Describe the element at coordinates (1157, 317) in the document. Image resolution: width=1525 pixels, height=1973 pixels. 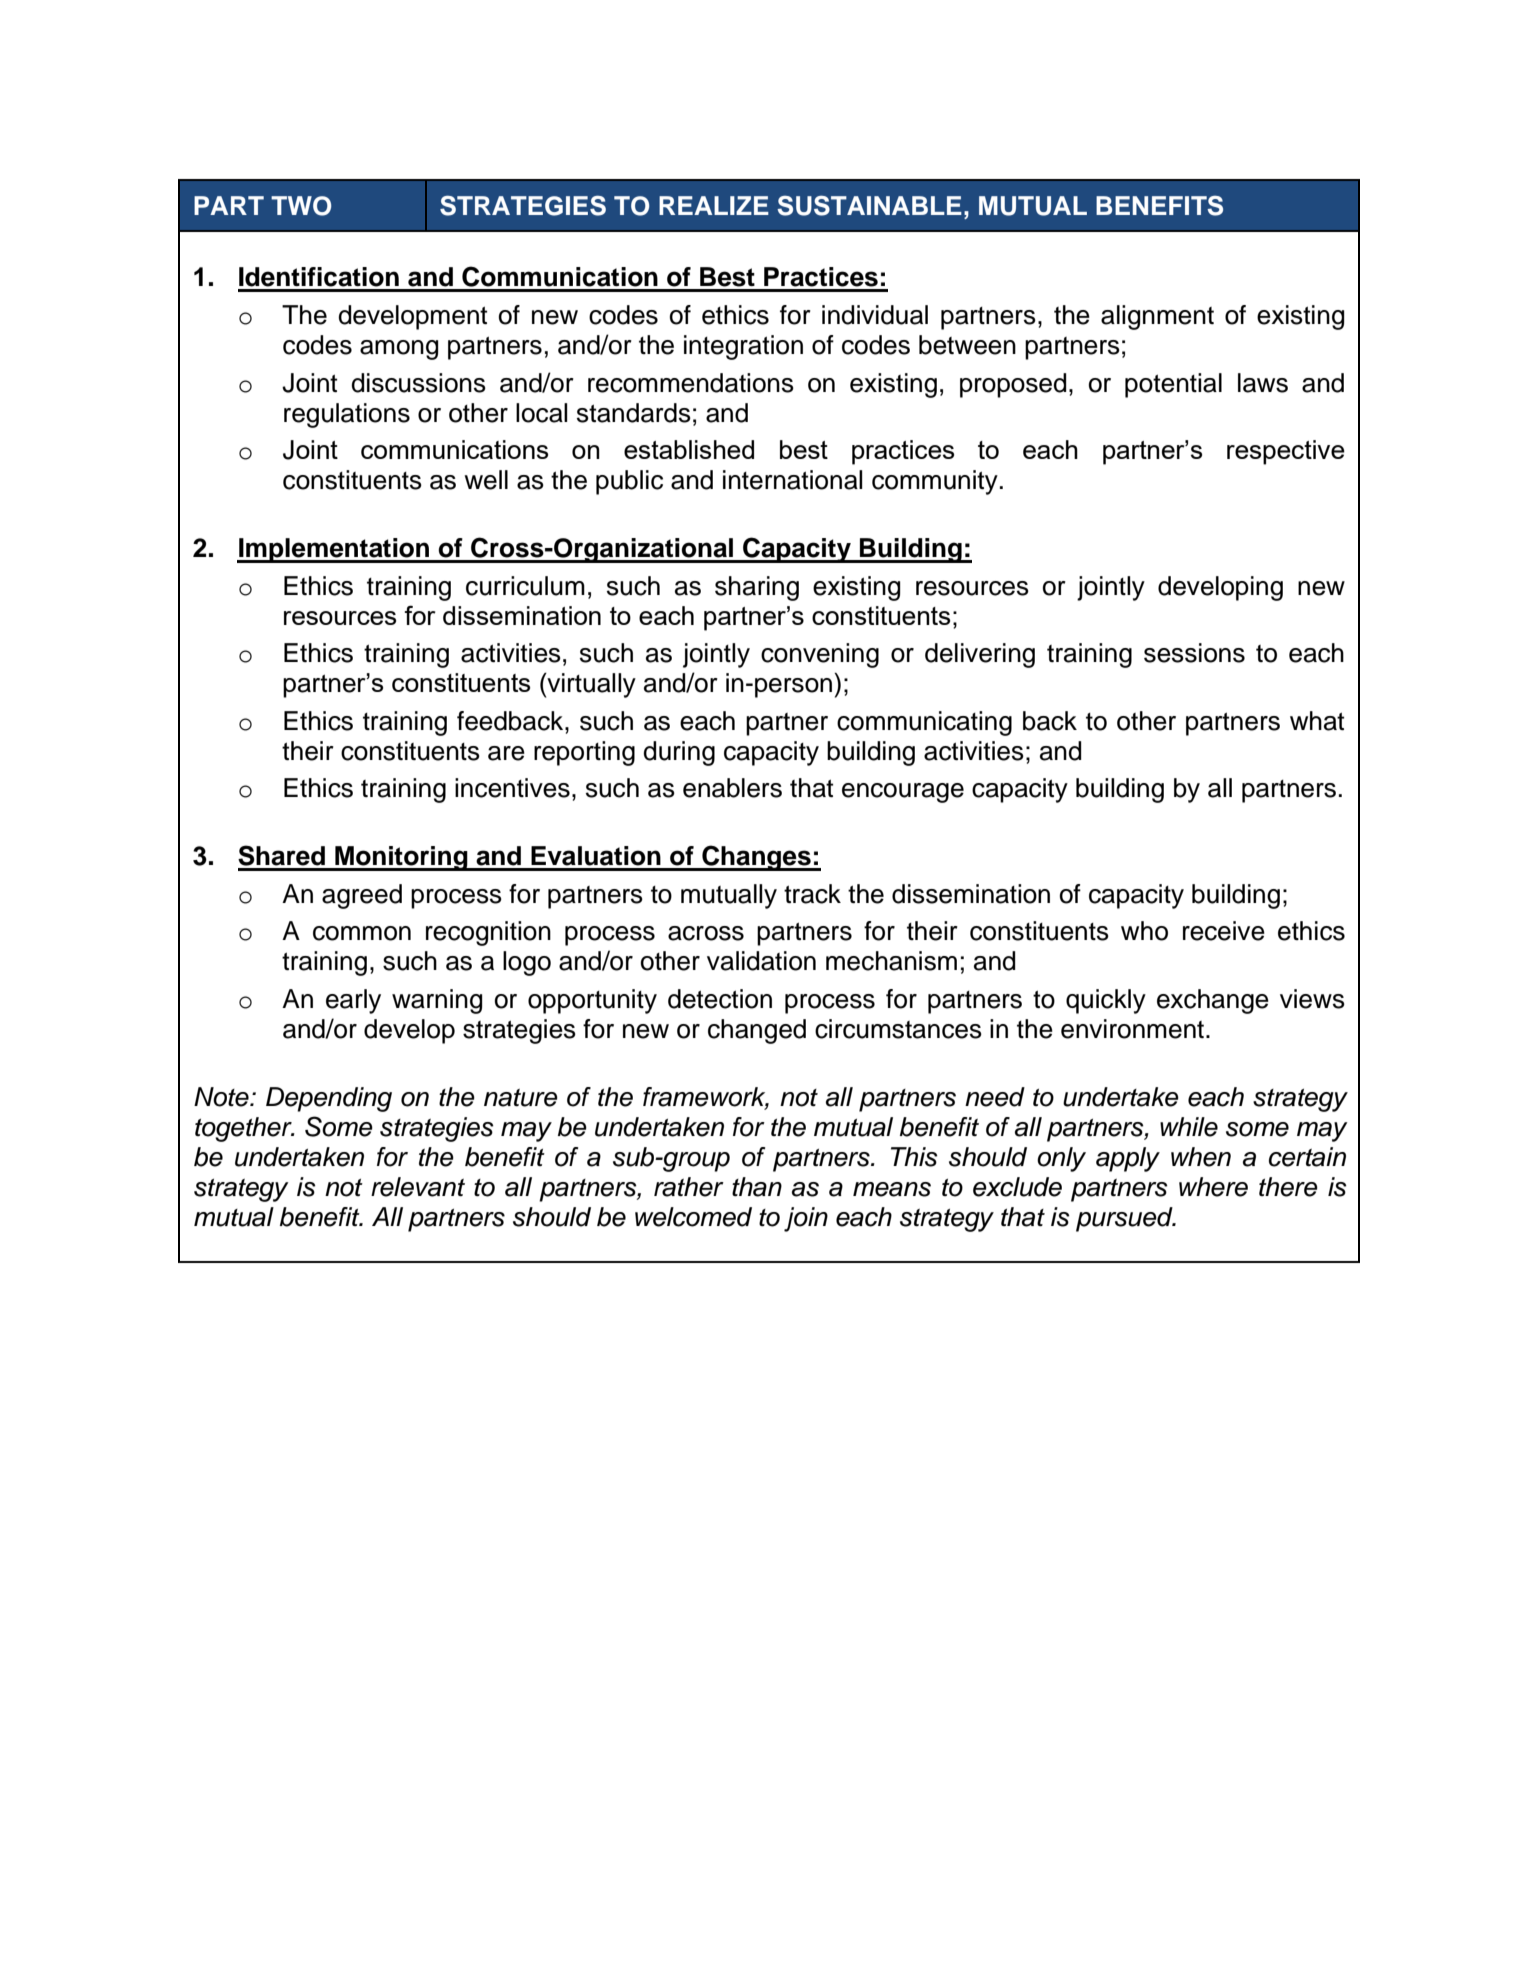
I see `alignment` at that location.
